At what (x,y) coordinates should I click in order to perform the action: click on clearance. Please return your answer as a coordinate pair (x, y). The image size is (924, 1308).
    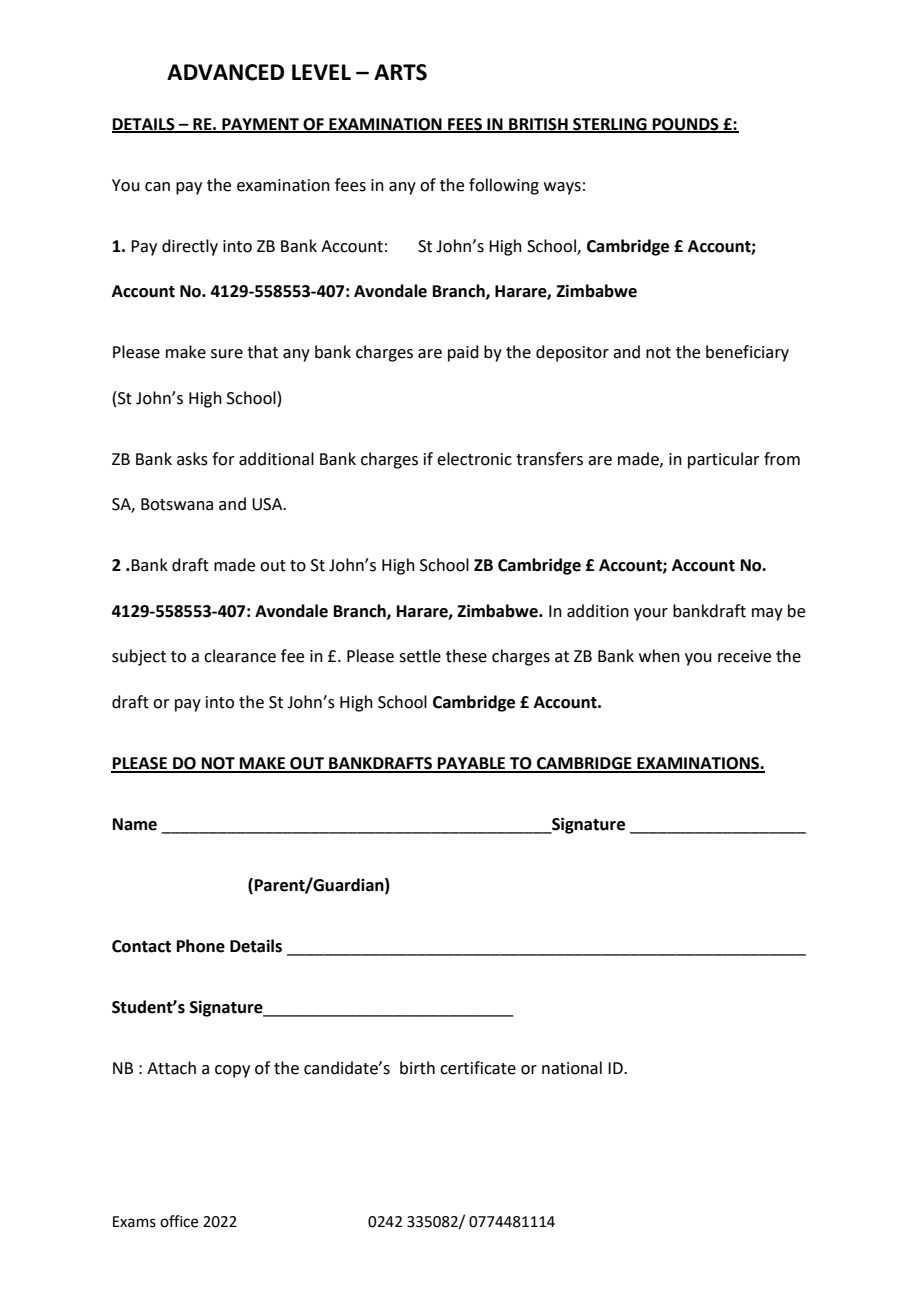
    Looking at the image, I should click on (240, 656).
